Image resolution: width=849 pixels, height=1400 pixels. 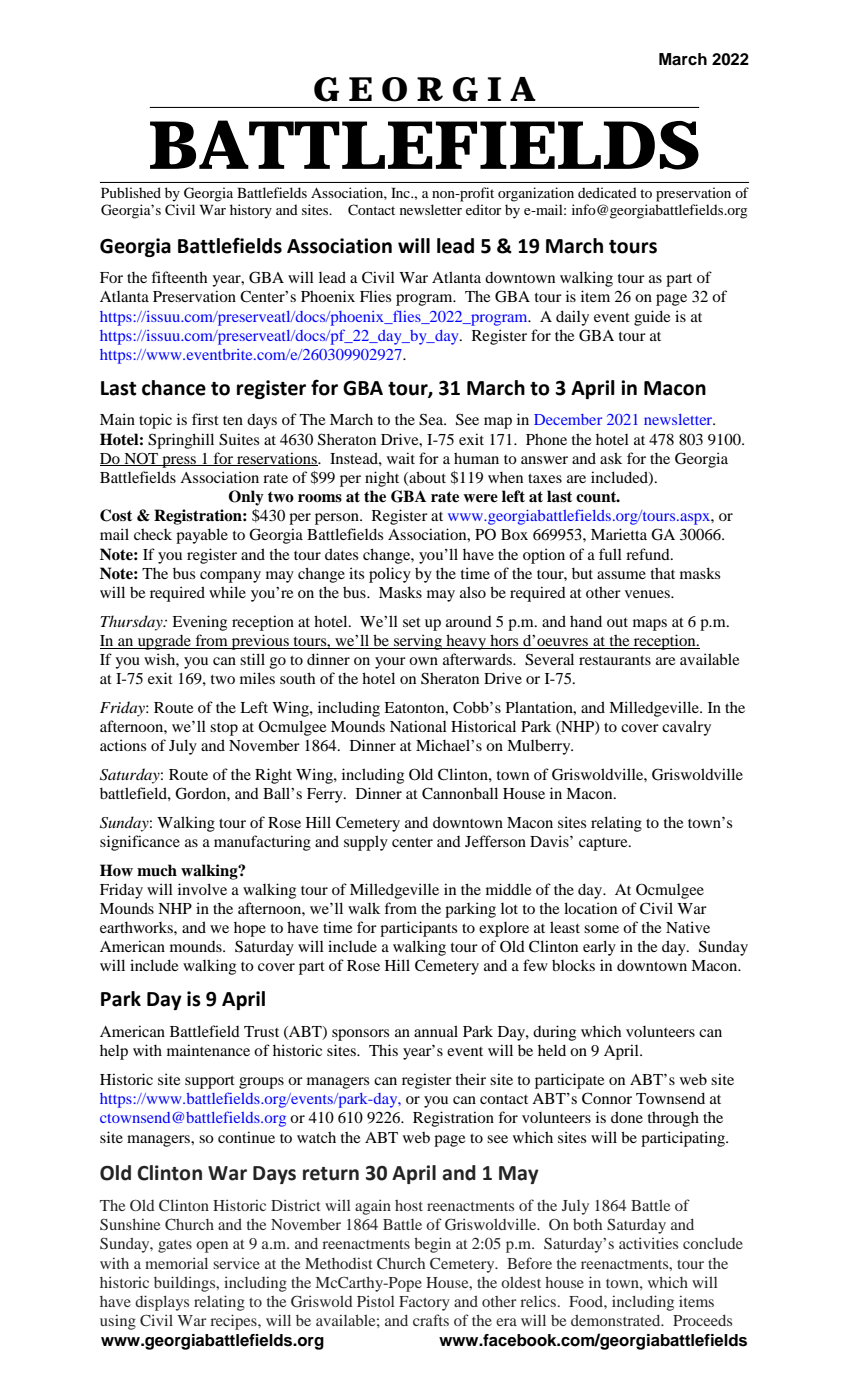 I want to click on buildings, so click(x=186, y=1284).
